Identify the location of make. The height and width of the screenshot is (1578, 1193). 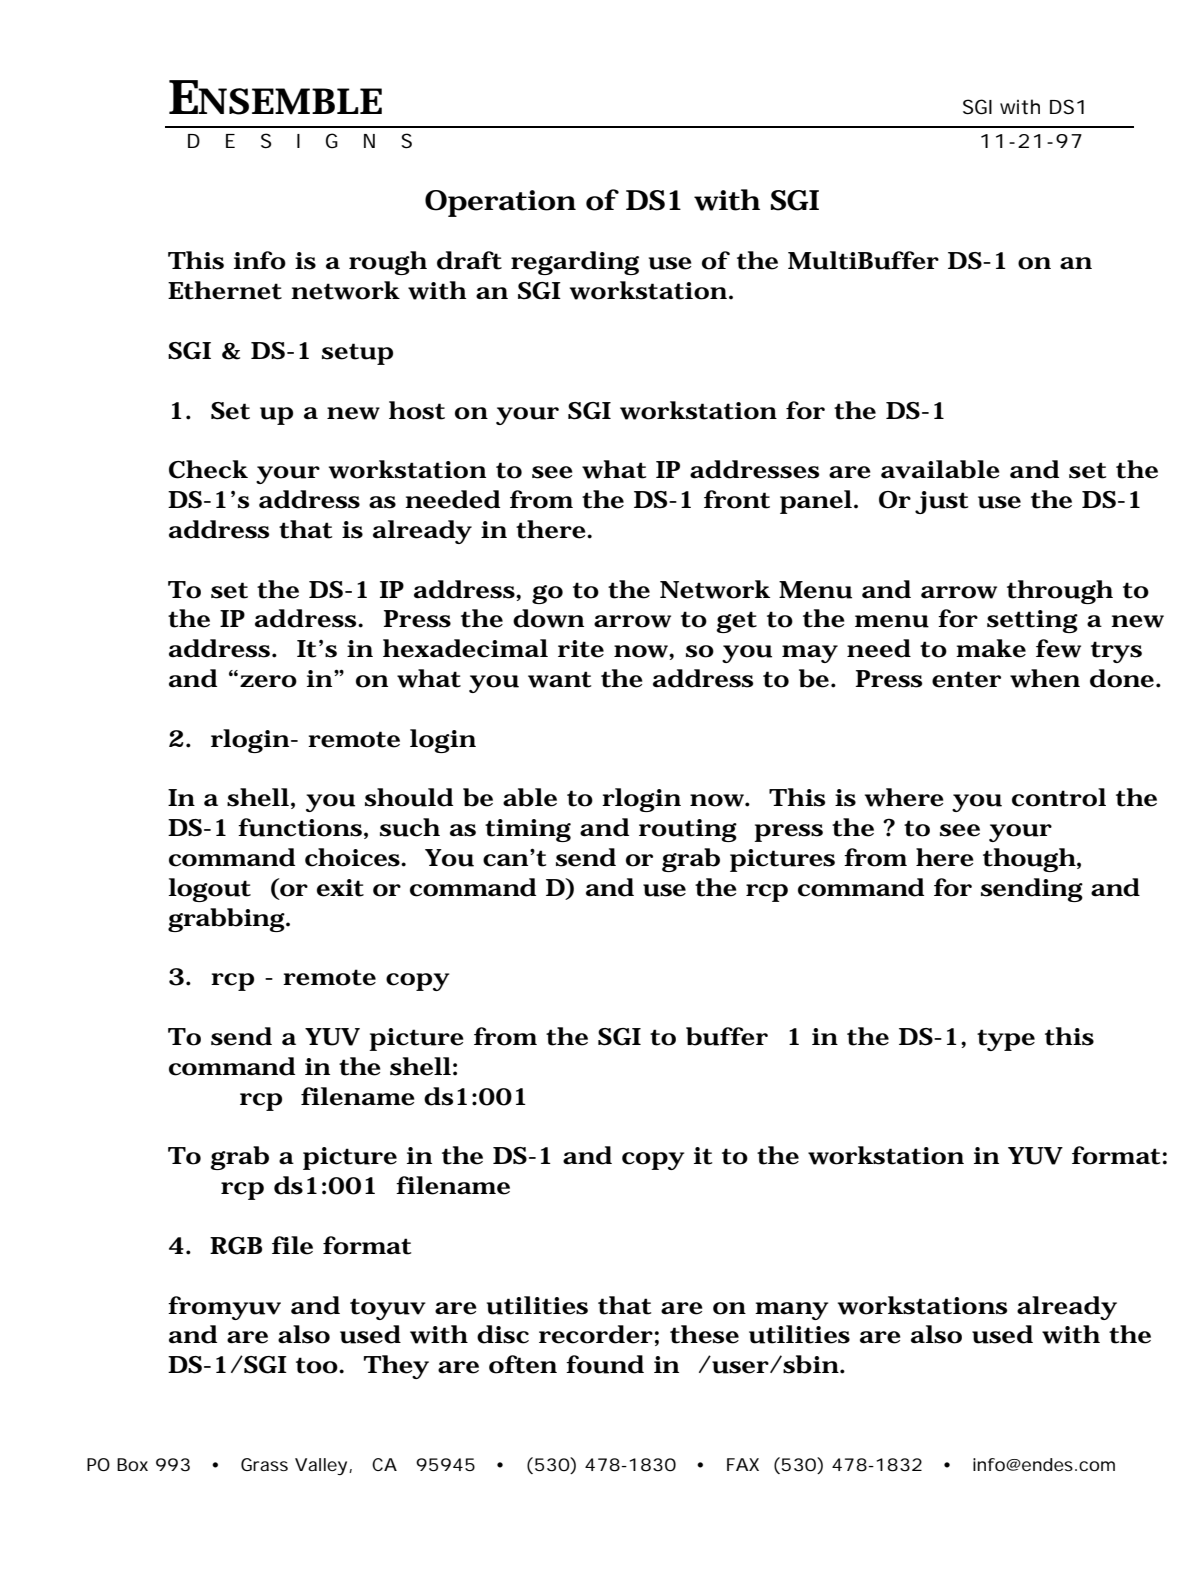
(991, 648).
